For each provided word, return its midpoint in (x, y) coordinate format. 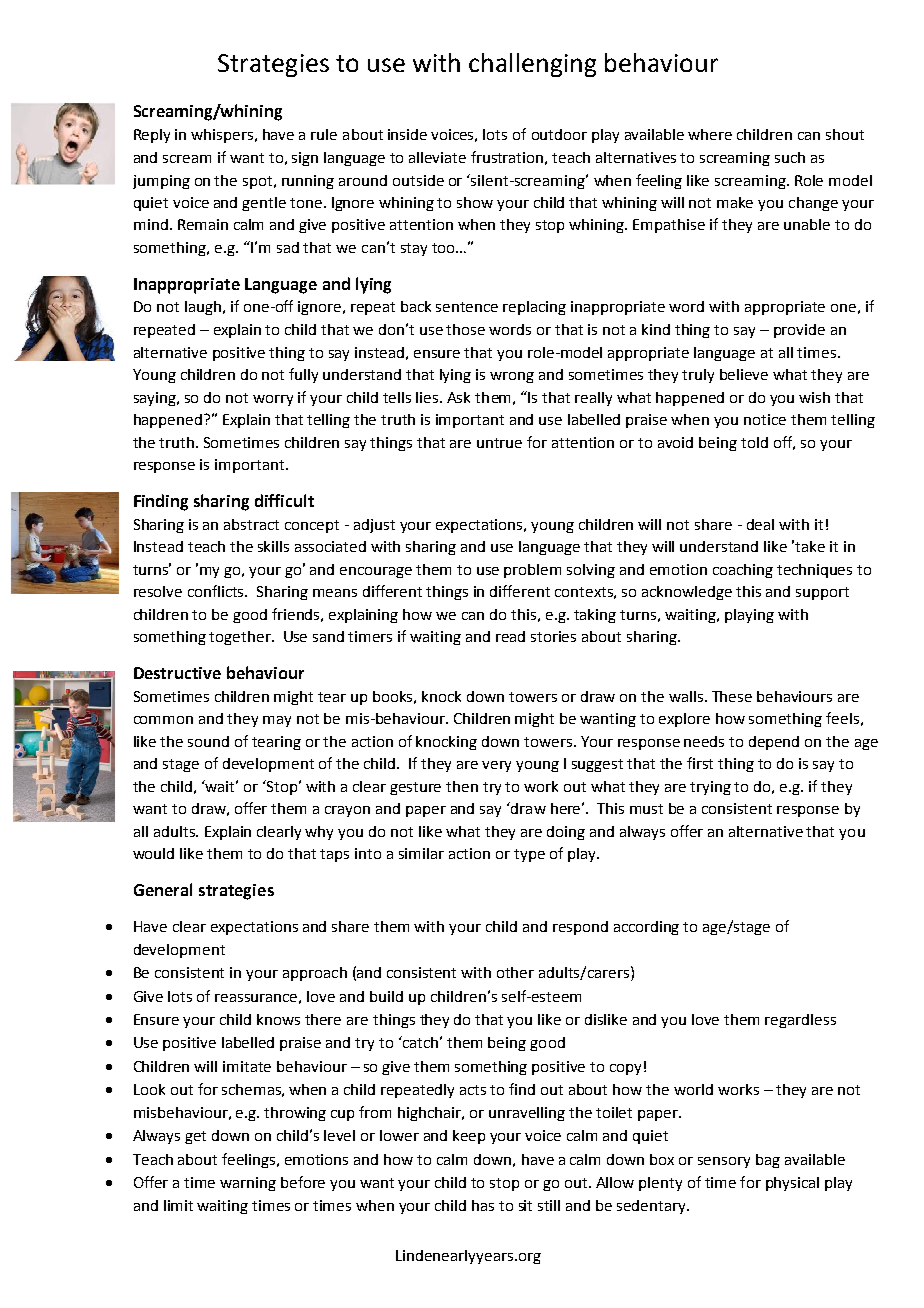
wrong (512, 377)
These (732, 696)
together (241, 638)
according (646, 928)
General (163, 889)
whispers (223, 136)
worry (273, 400)
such (790, 157)
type (529, 855)
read (510, 636)
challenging (532, 65)
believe (744, 374)
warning (248, 1184)
